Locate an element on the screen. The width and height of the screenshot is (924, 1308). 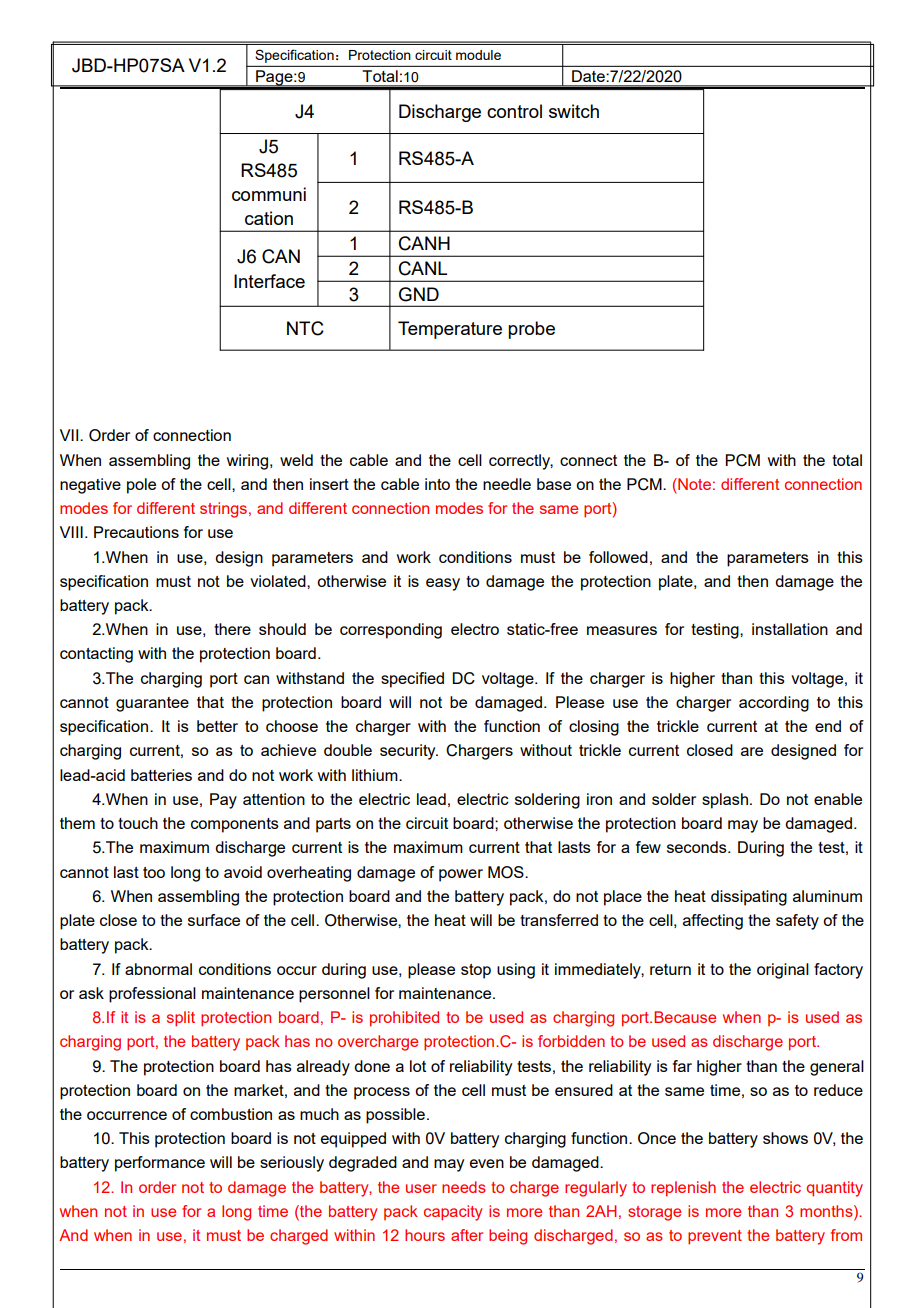
contacting is located at coordinates (96, 655).
